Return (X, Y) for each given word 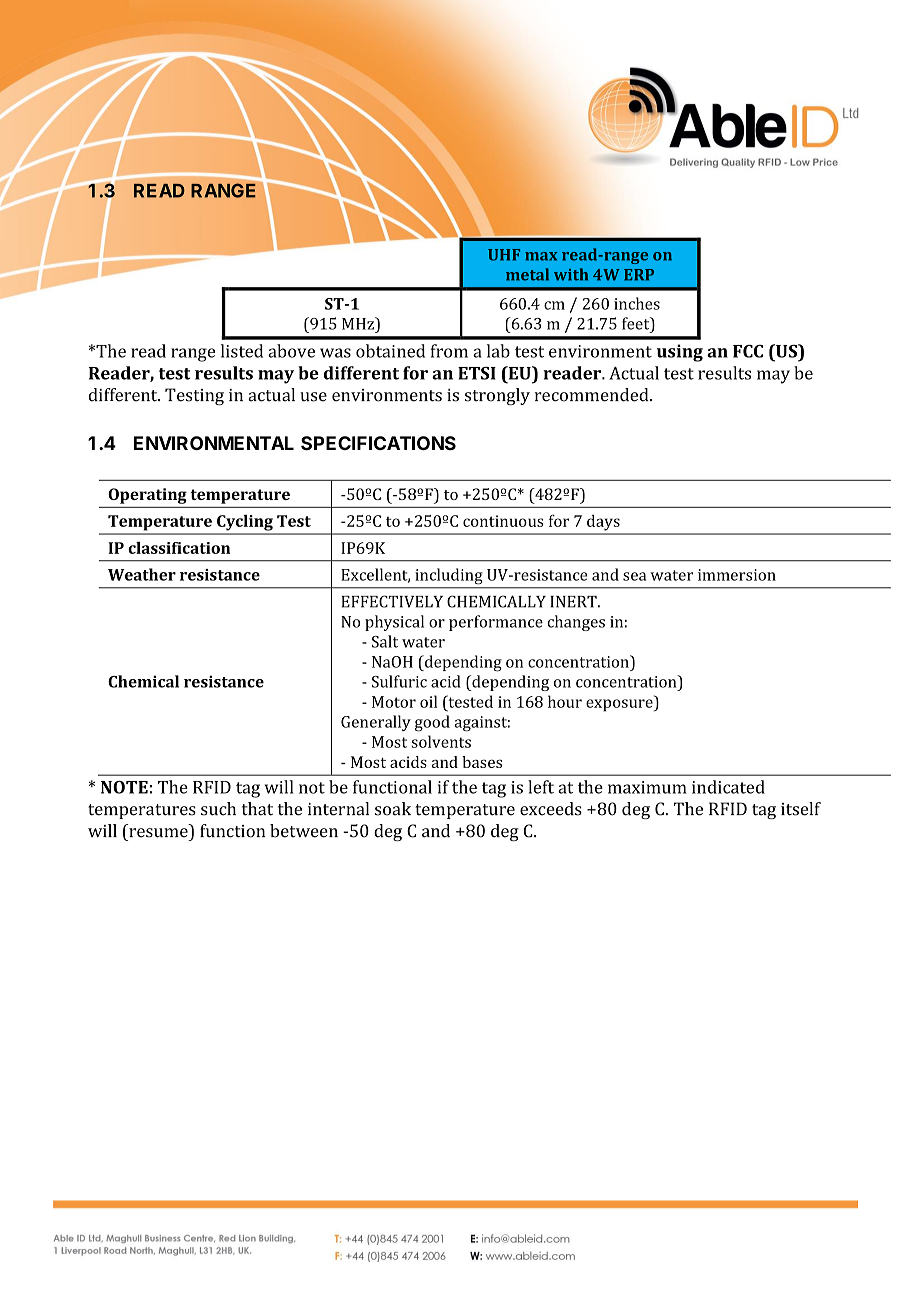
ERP (639, 275)
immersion (737, 575)
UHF (504, 255)
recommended (592, 395)
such (218, 809)
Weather (142, 574)
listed (242, 351)
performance (496, 623)
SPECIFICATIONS (378, 443)
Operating (148, 496)
